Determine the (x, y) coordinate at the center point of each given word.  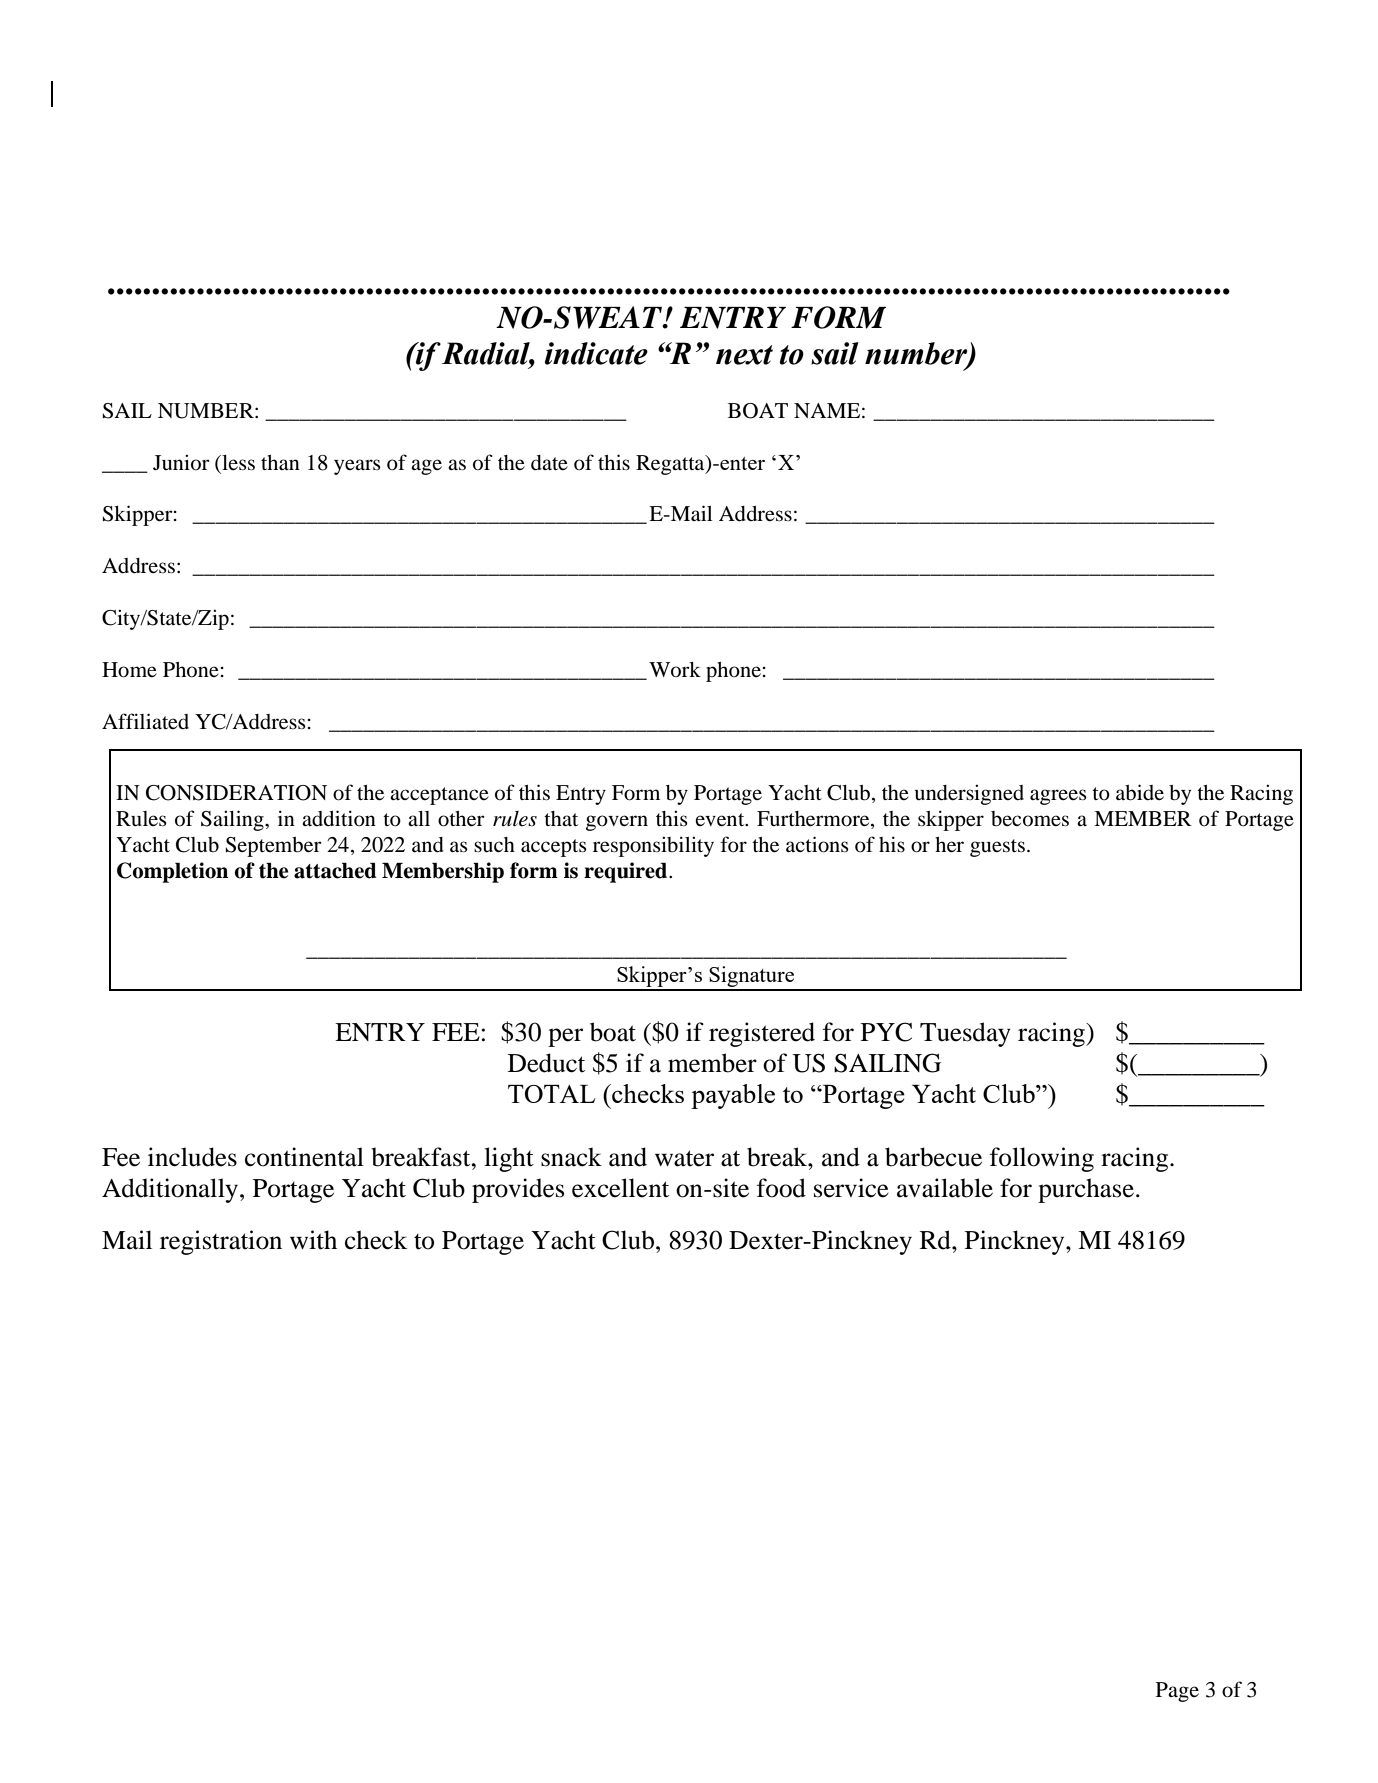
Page (1177, 1692)
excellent (620, 1188)
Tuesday (965, 1034)
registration (221, 1242)
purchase (1087, 1190)
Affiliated (145, 721)
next (744, 355)
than (280, 463)
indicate (596, 353)
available (945, 1188)
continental (304, 1157)
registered (762, 1034)
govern (617, 823)
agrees (1058, 797)
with (313, 1240)
